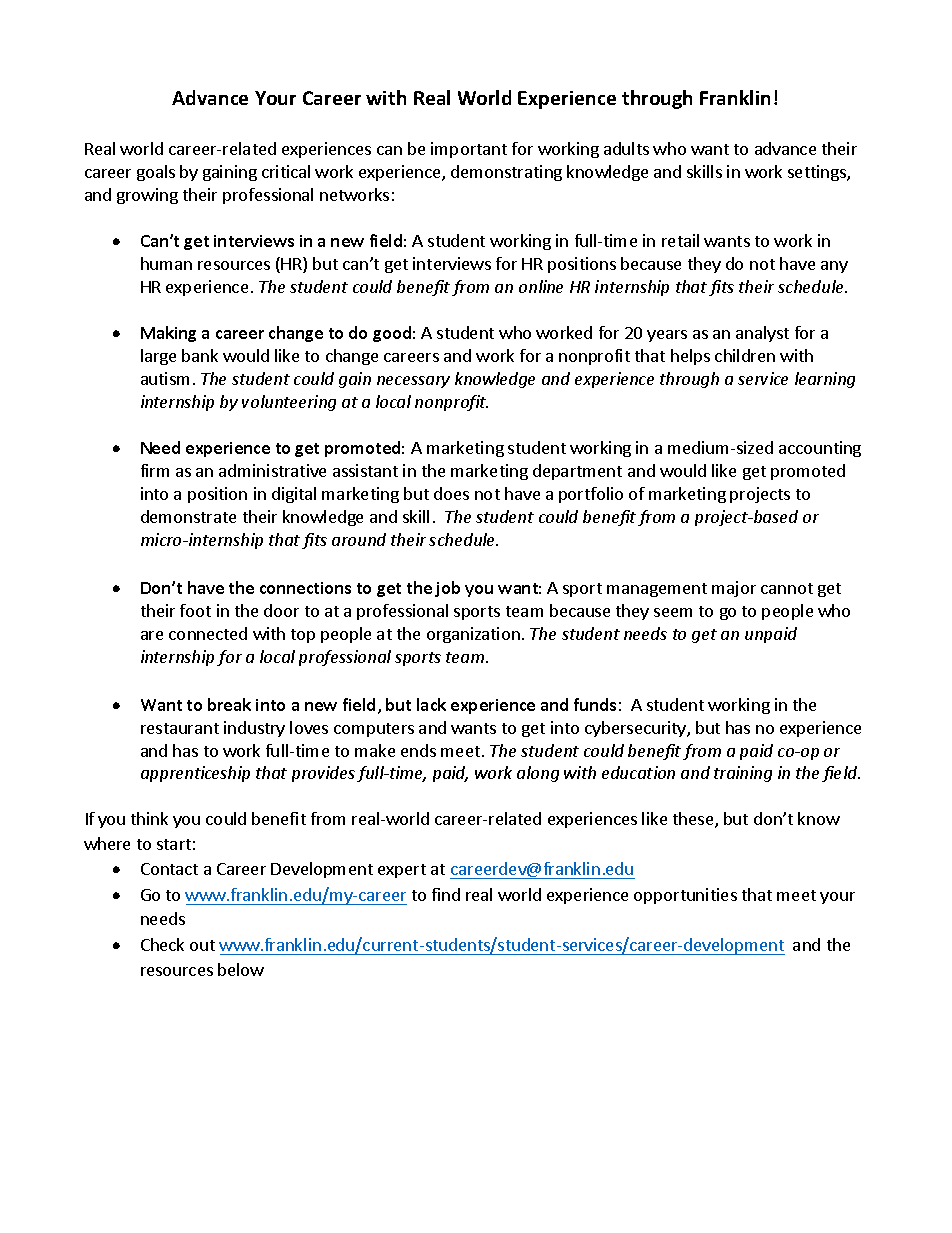 The width and height of the page is (952, 1233). What do you see at coordinates (626, 148) in the page?
I see `adults` at bounding box center [626, 148].
